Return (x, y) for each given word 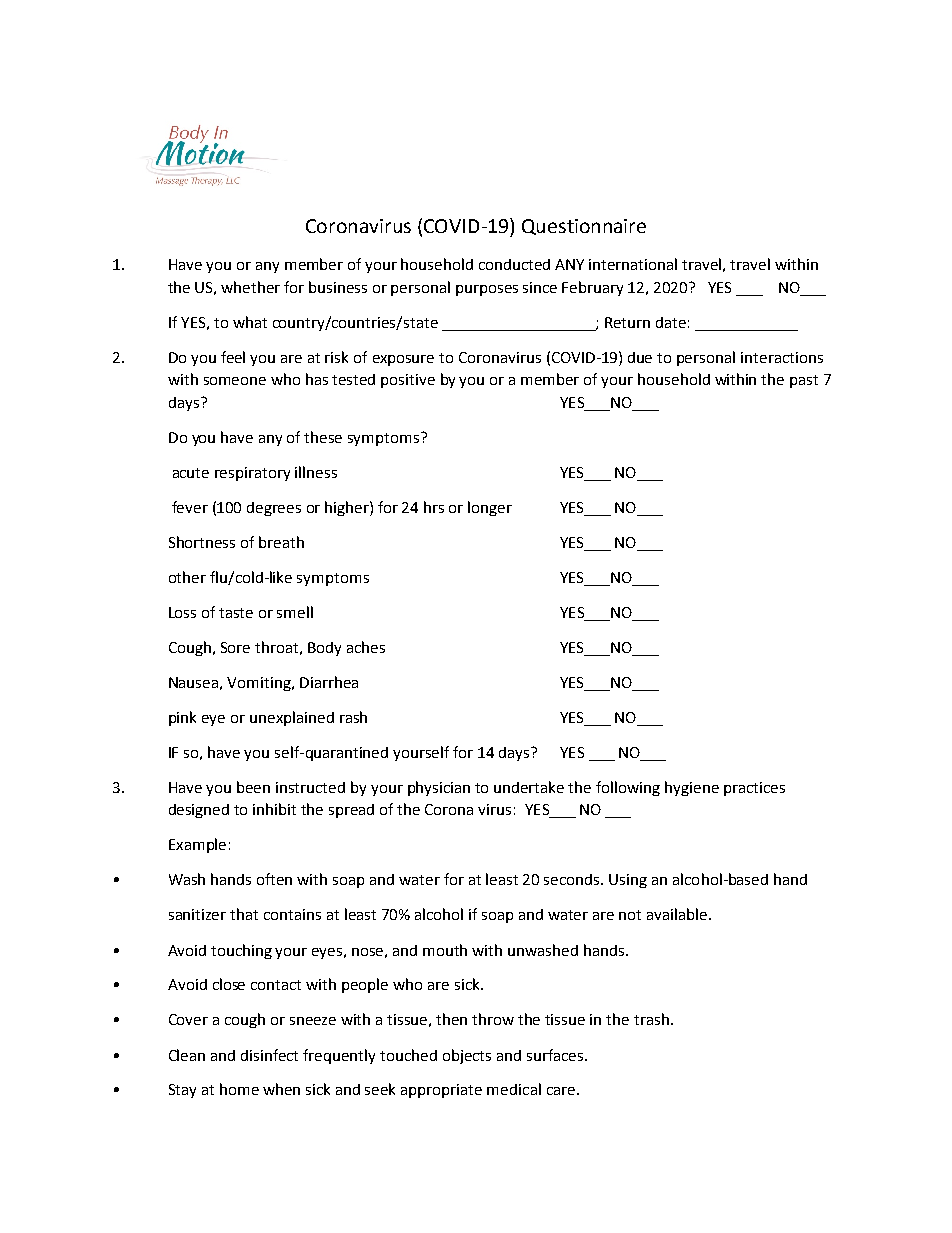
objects (467, 1056)
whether (250, 287)
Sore (235, 647)
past (804, 381)
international (633, 264)
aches (366, 647)
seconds (573, 879)
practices (754, 789)
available (678, 914)
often (274, 879)
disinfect (269, 1055)
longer (490, 508)
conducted (514, 264)
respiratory (252, 474)
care (561, 1091)
